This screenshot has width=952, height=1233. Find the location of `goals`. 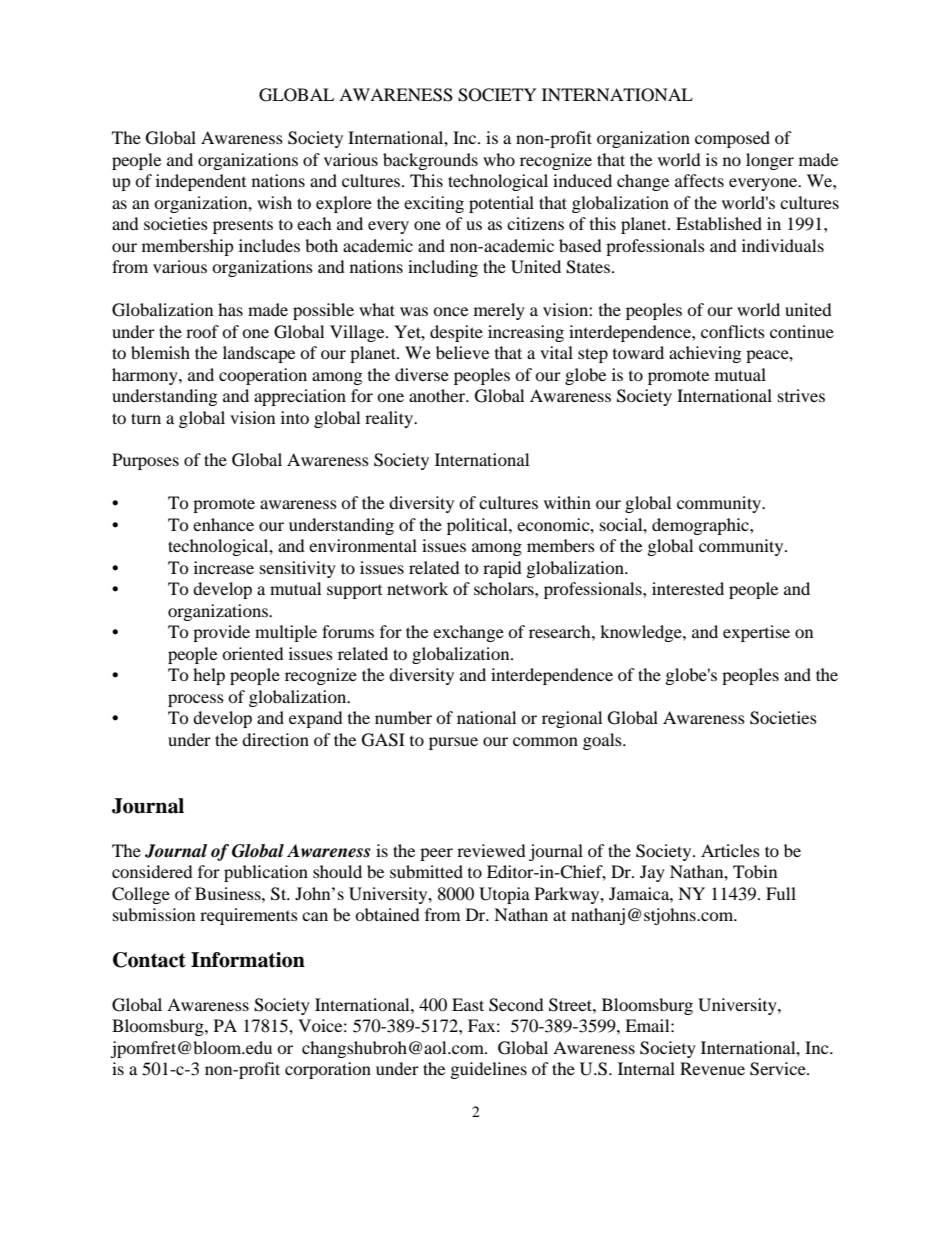

goals is located at coordinates (603, 741).
